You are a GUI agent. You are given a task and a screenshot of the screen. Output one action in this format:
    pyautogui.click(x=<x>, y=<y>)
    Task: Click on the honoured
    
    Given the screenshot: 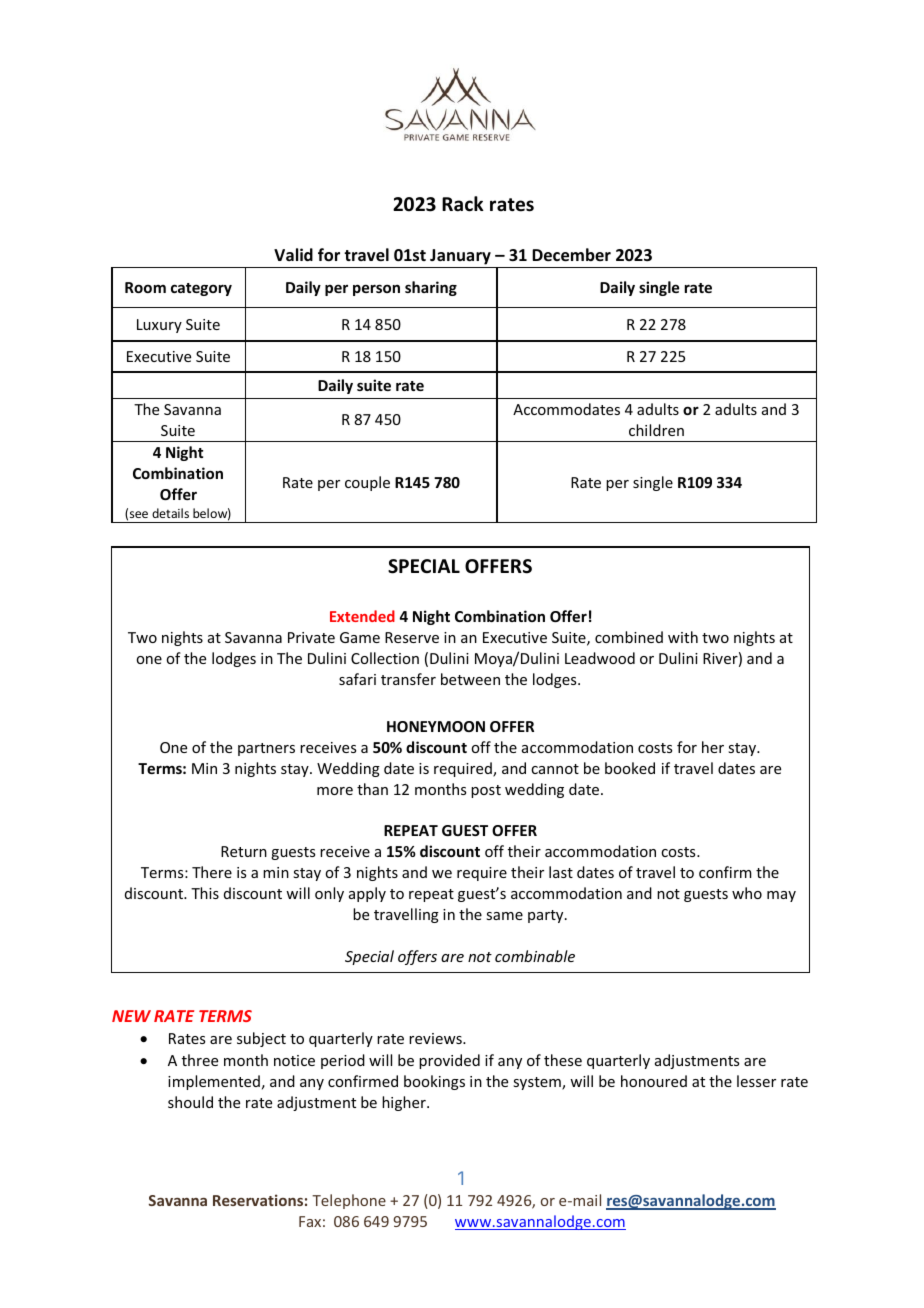 What is the action you would take?
    pyautogui.click(x=654, y=1081)
